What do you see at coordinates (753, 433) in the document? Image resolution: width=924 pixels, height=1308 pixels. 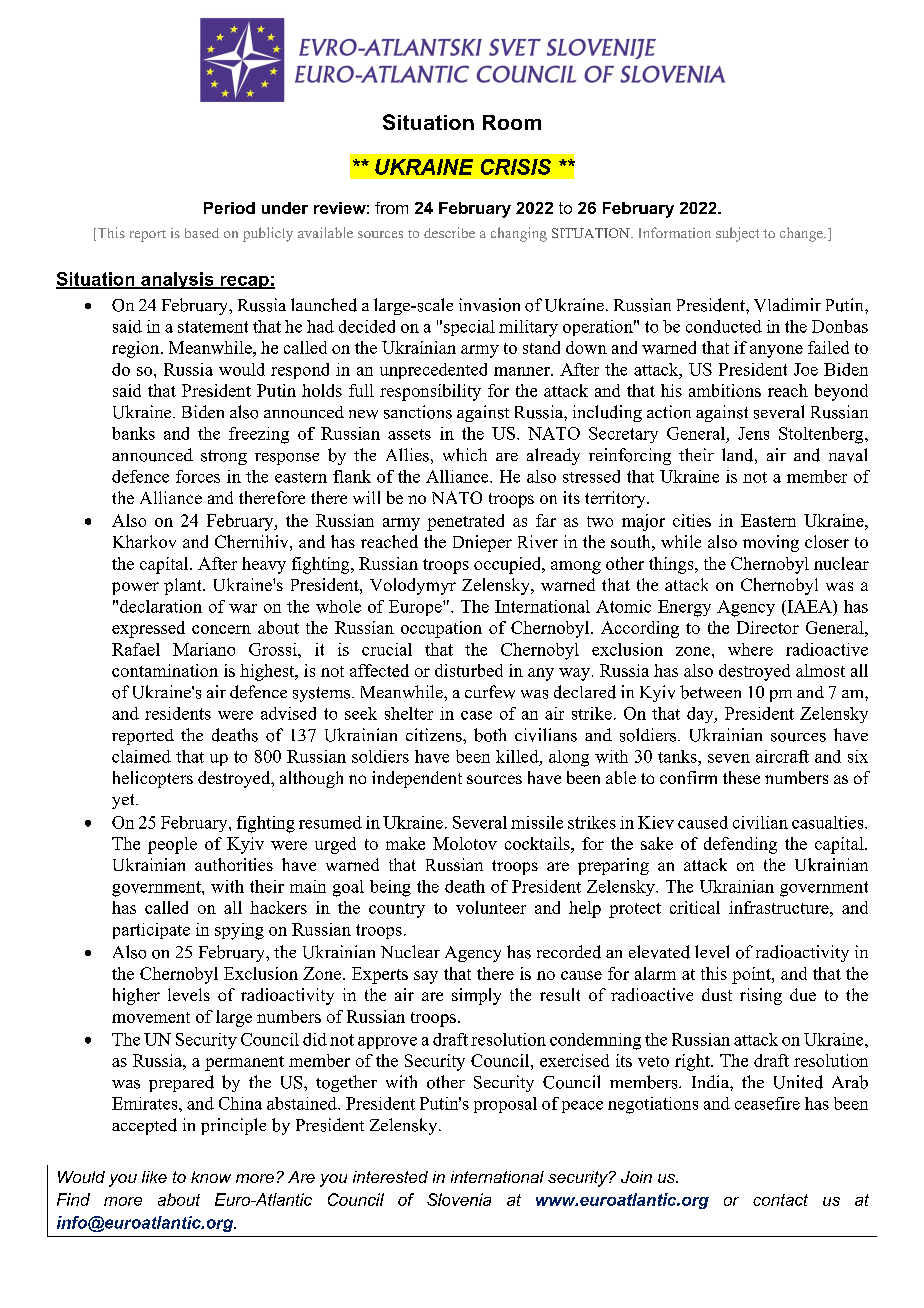 I see `Jens` at bounding box center [753, 433].
